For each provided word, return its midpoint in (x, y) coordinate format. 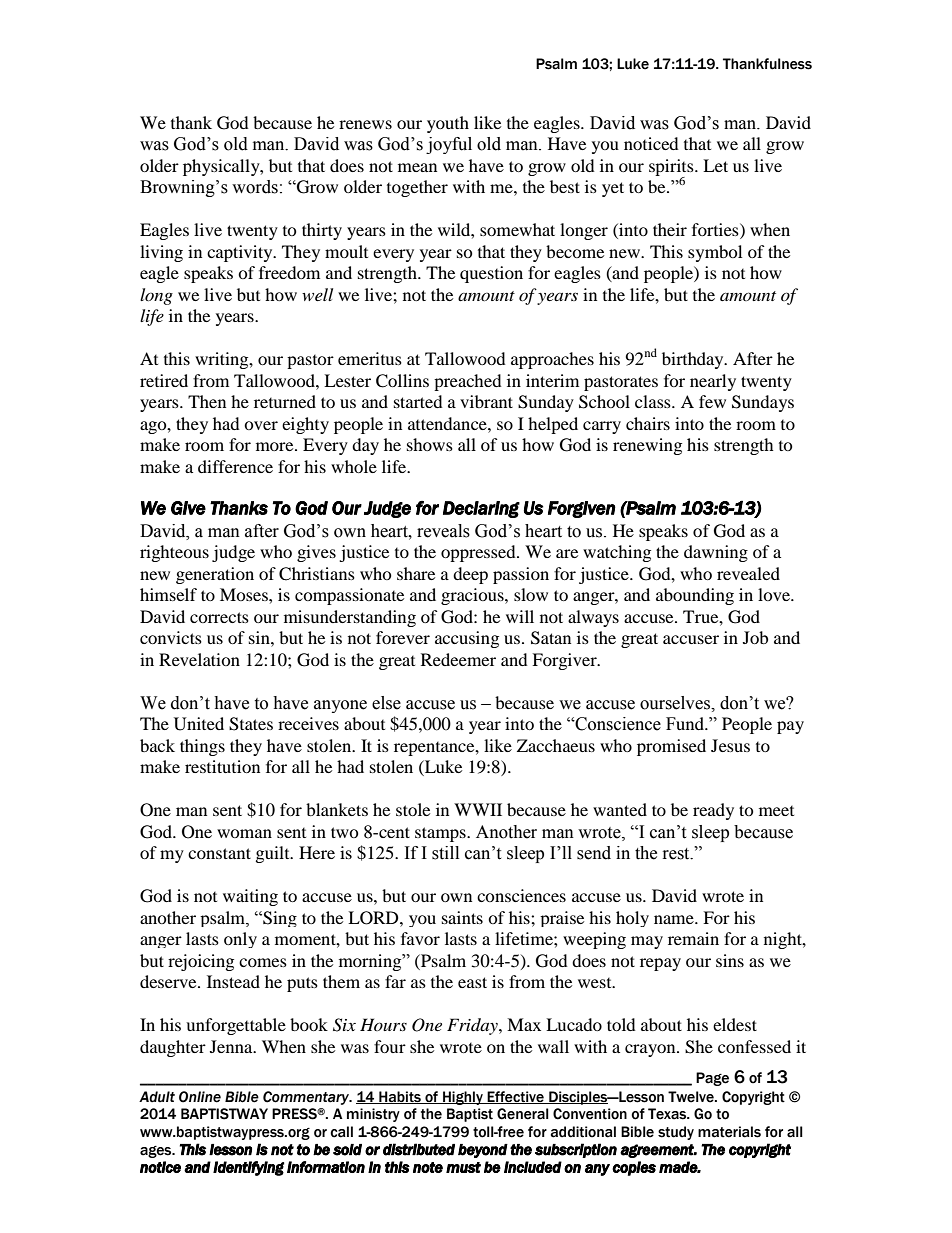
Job (755, 637)
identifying (249, 1168)
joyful (449, 145)
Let (715, 165)
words (255, 187)
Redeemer (458, 659)
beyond (483, 1151)
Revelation (199, 659)
